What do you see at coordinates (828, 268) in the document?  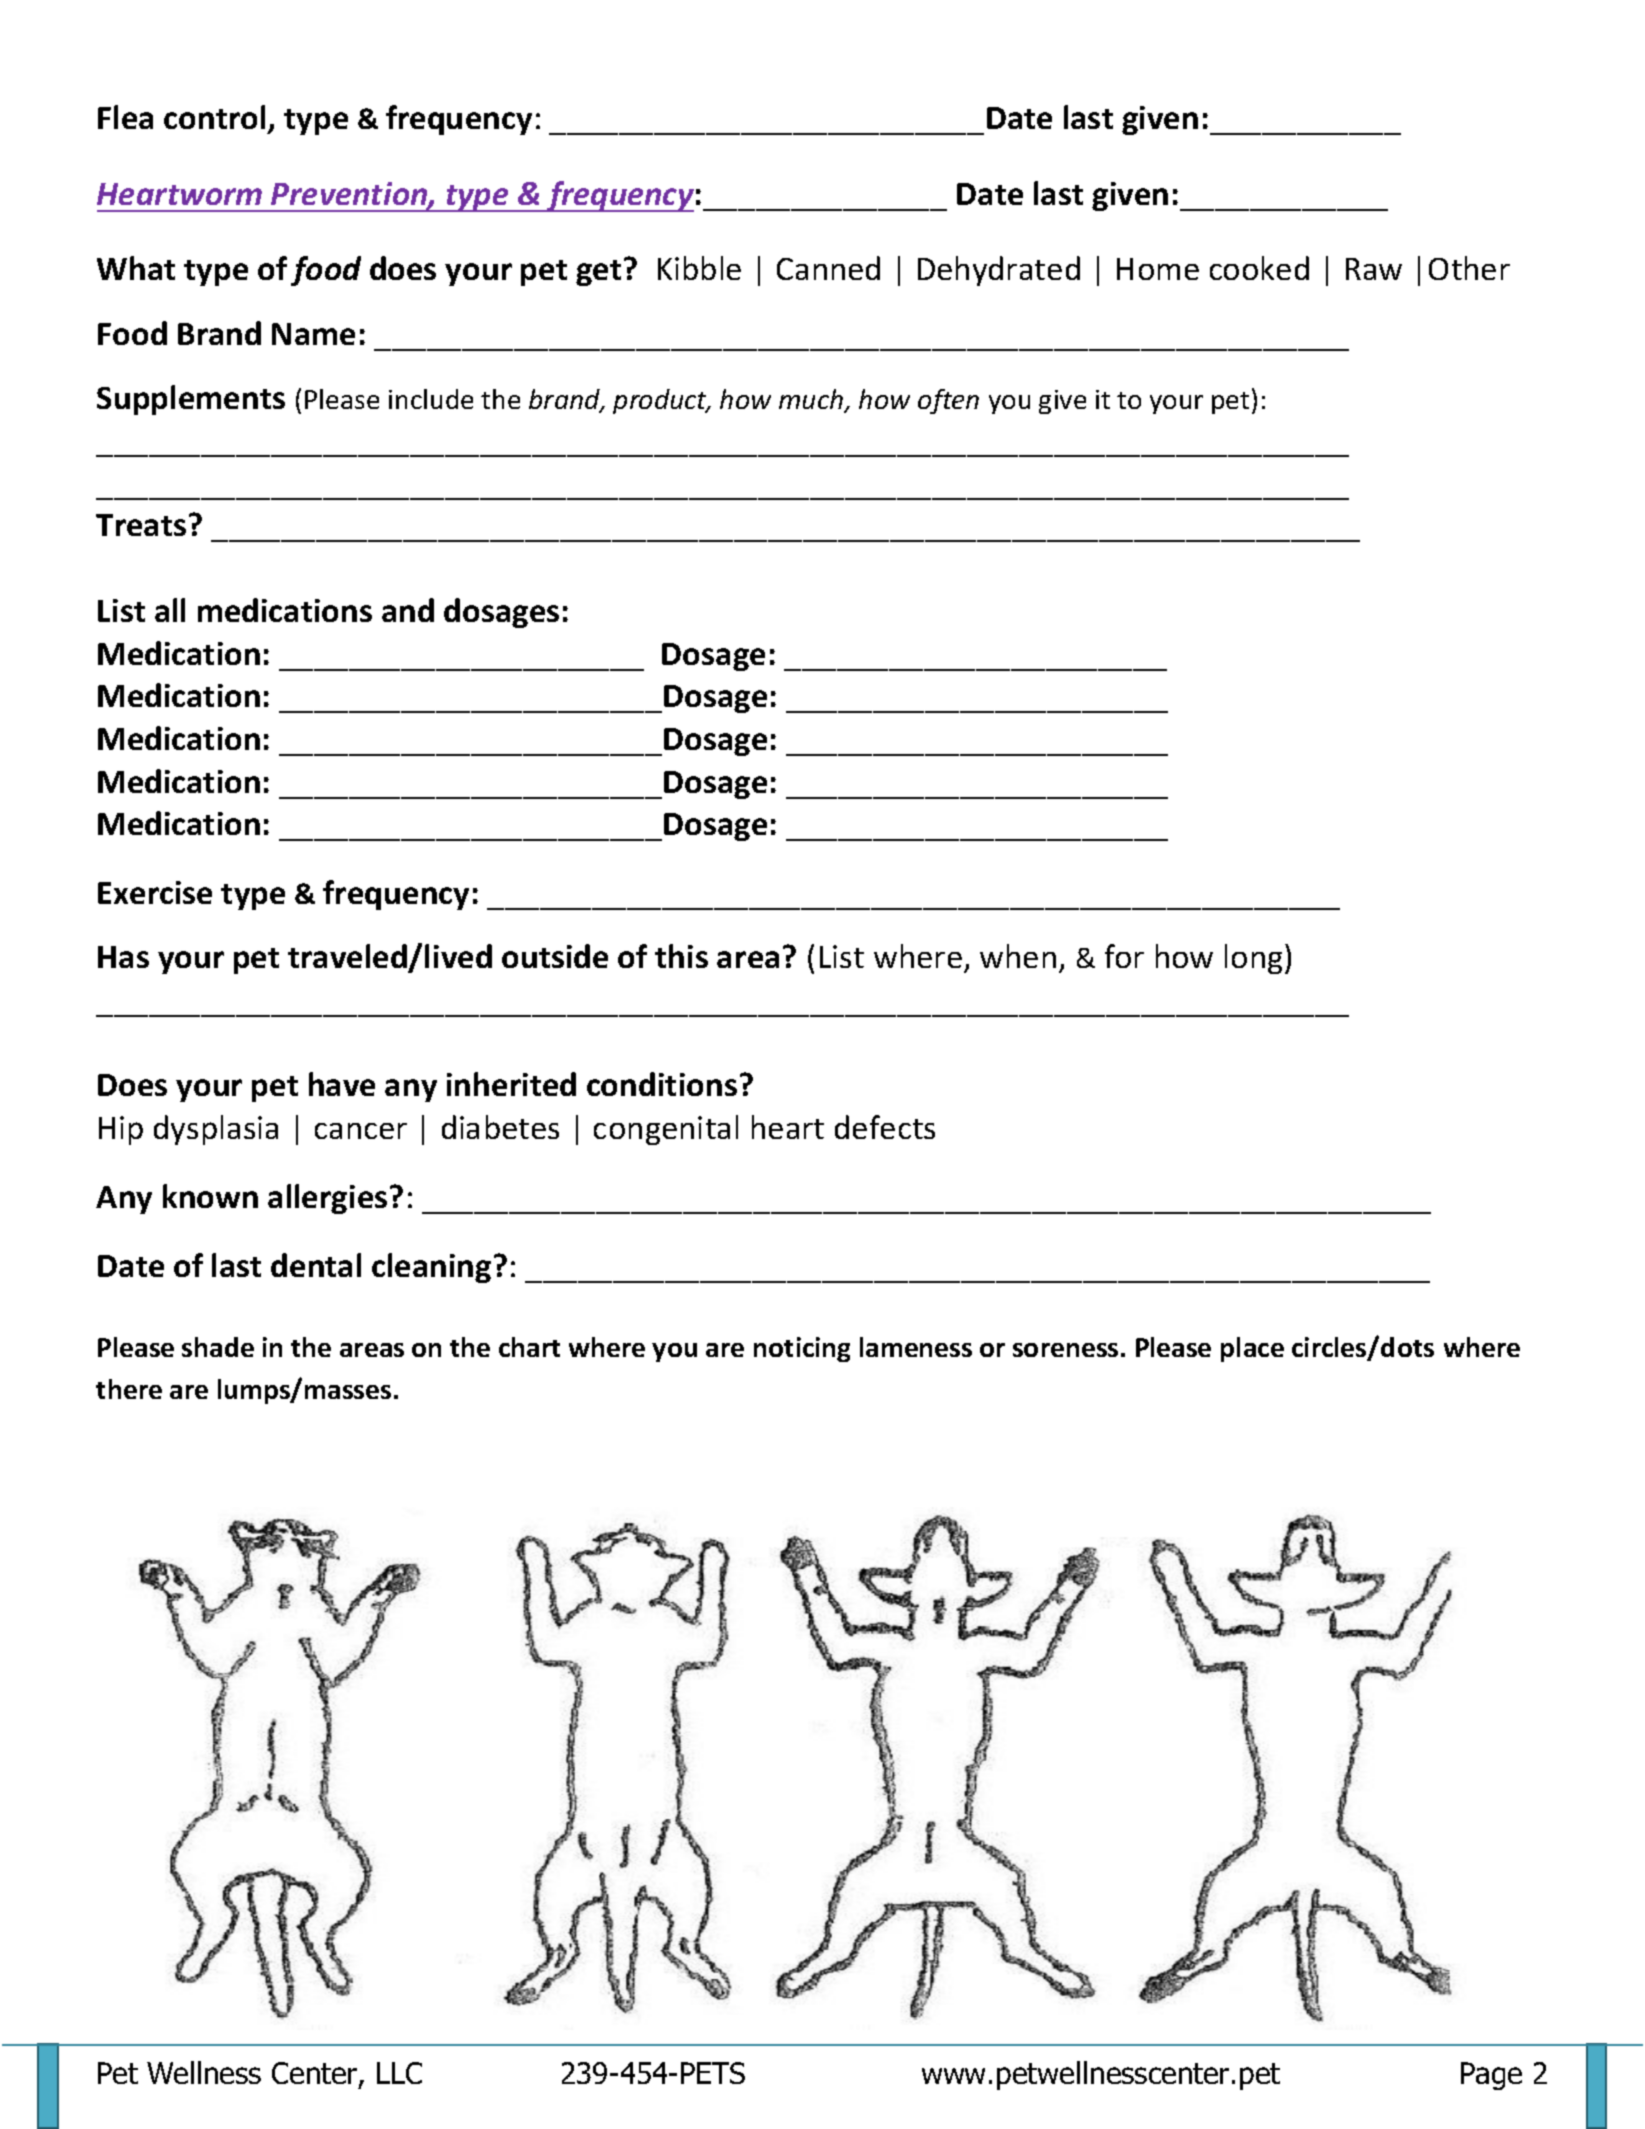 I see `Canned` at bounding box center [828, 268].
